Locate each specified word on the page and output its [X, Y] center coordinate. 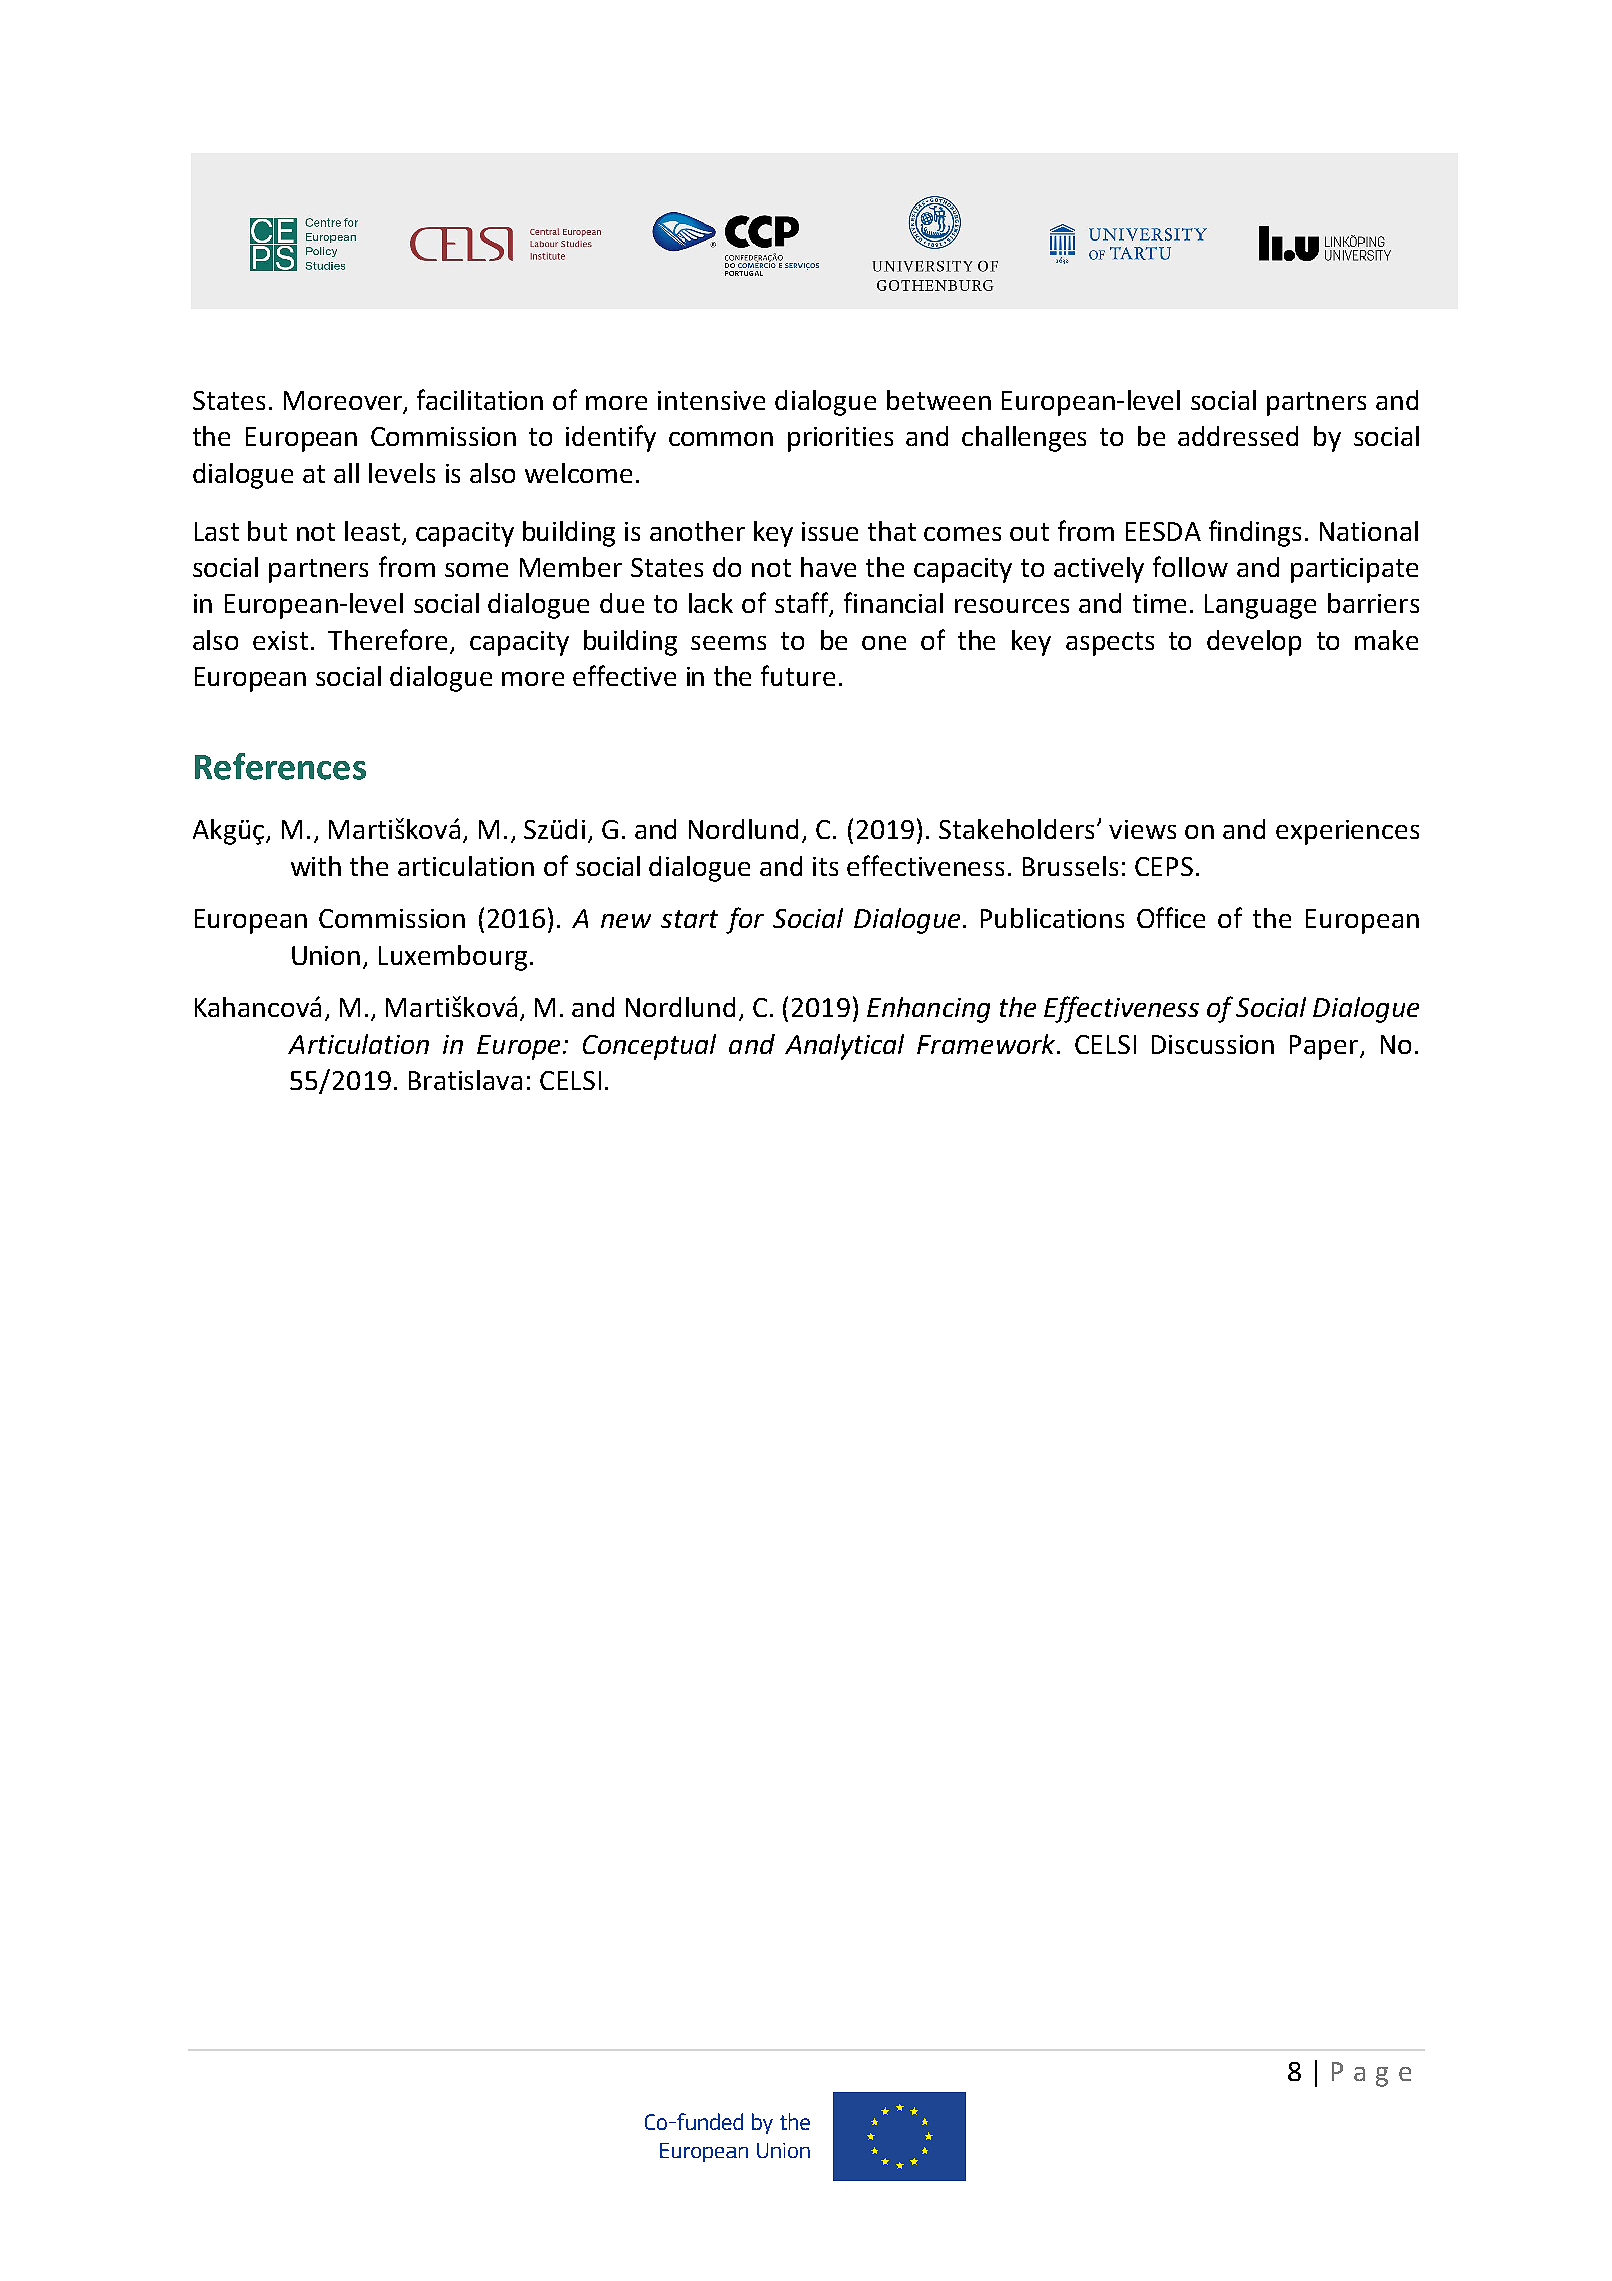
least [372, 531]
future [798, 675]
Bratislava [465, 1080]
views [1142, 829]
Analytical [844, 1047]
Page [1371, 2074]
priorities [840, 439]
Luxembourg [453, 958]
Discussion [1213, 1044]
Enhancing [928, 1010]
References [280, 766]
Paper [1325, 1047]
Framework [987, 1044]
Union [326, 955]
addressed [1238, 436]
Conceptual [649, 1047]
